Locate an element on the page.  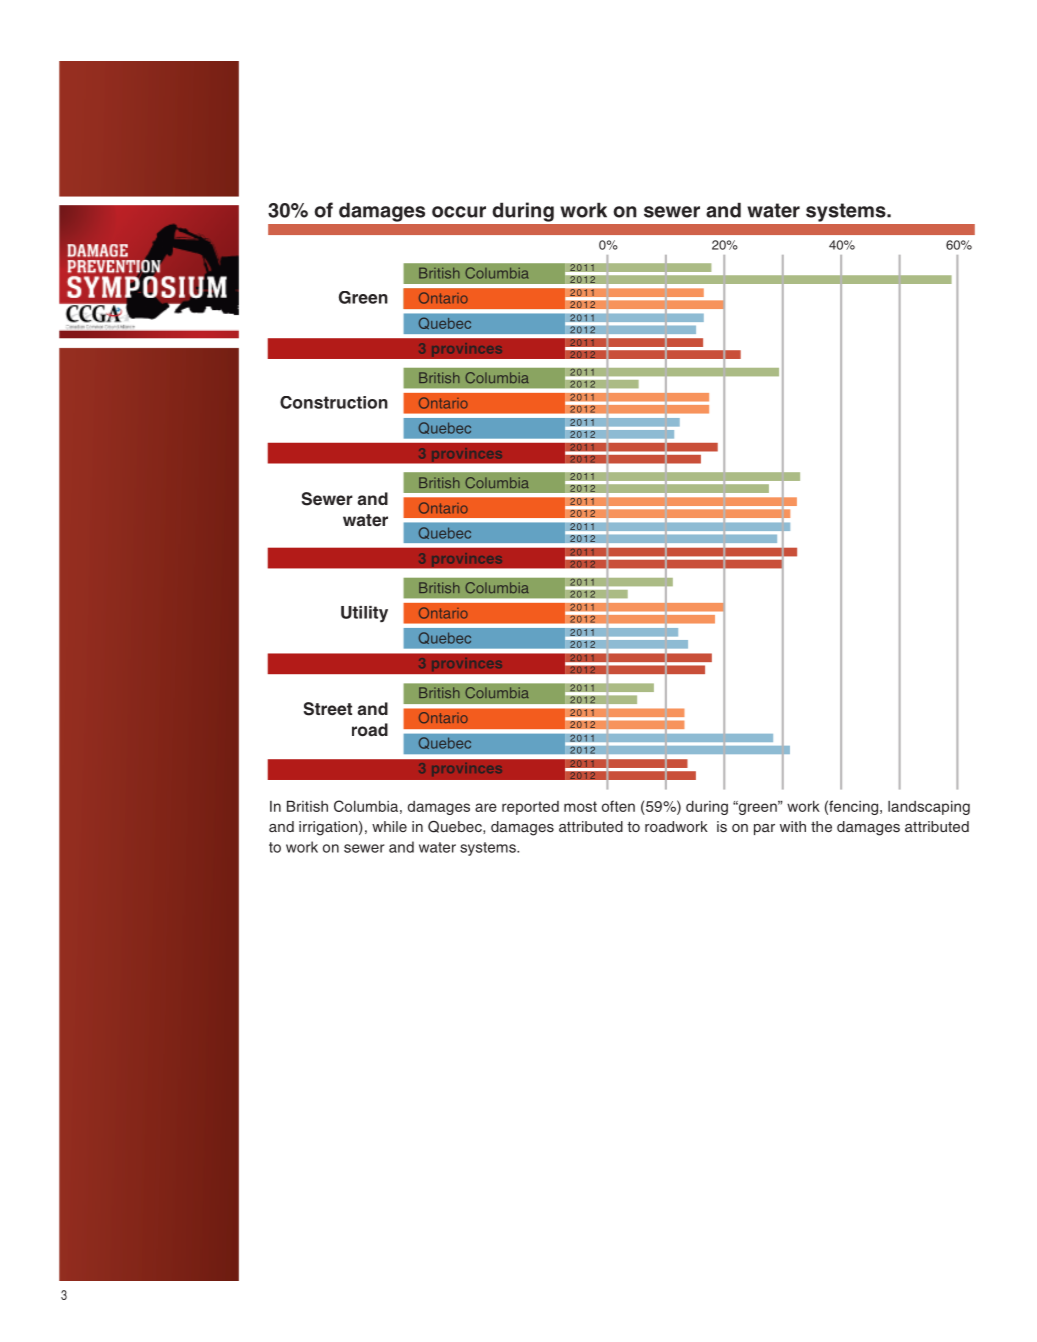
the is located at coordinates (821, 826).
